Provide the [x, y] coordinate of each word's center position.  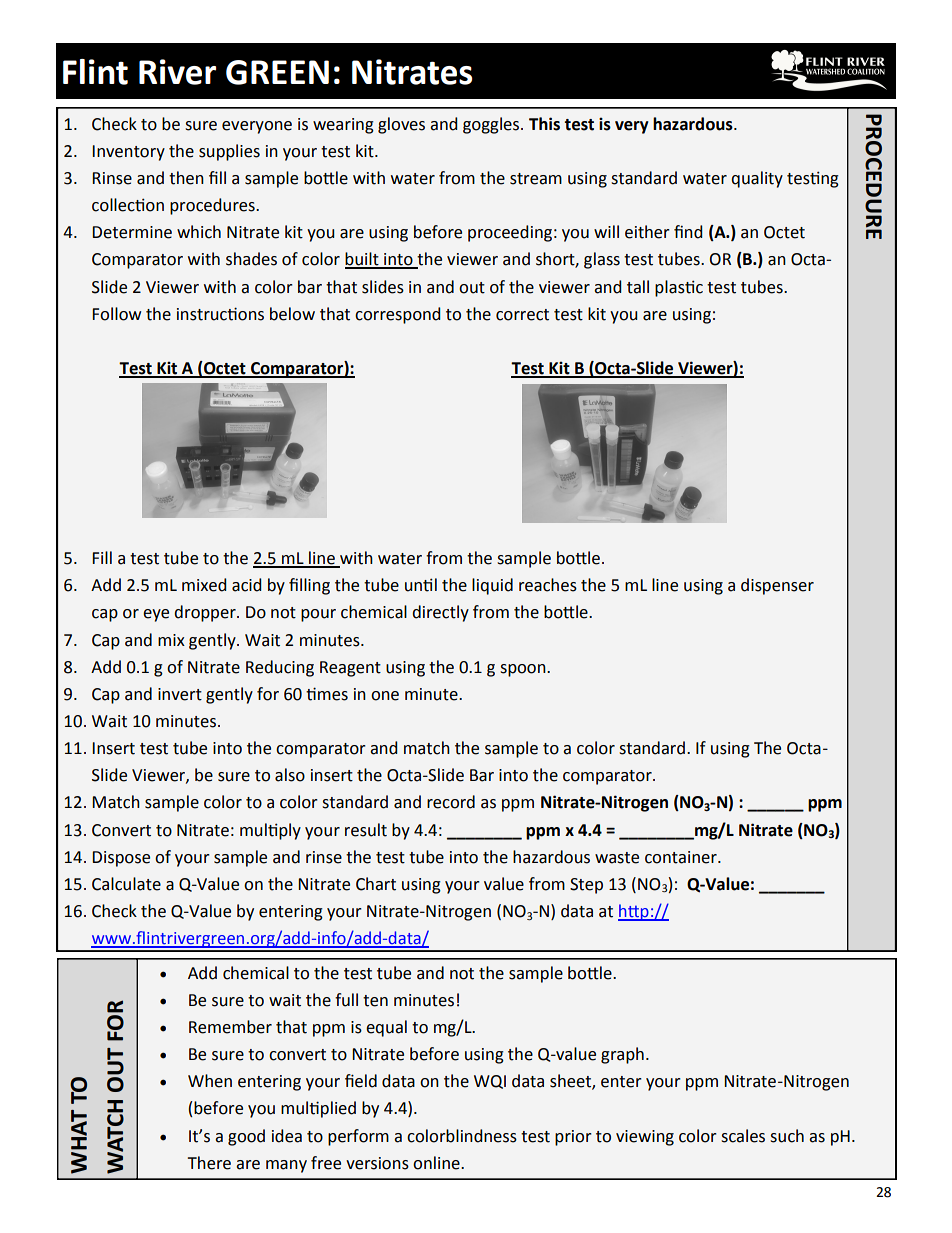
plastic [679, 288]
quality [757, 179]
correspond [398, 315]
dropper [206, 613]
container [682, 857]
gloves [401, 125]
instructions [220, 314]
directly [440, 613]
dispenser [777, 586]
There [209, 1163]
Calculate [126, 884]
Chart [376, 884]
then [186, 178]
